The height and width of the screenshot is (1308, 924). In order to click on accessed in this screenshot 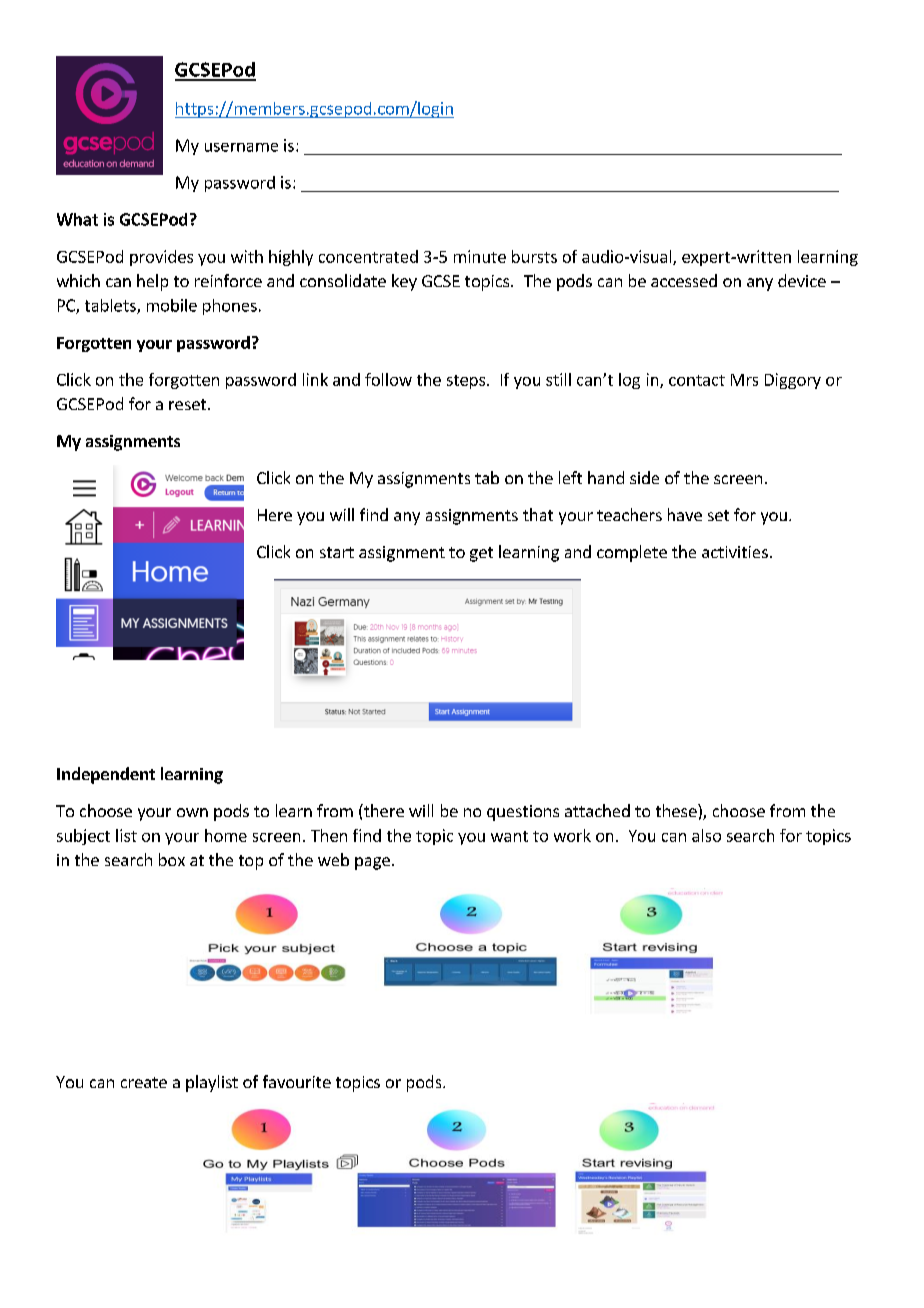, I will do `click(684, 280)`.
